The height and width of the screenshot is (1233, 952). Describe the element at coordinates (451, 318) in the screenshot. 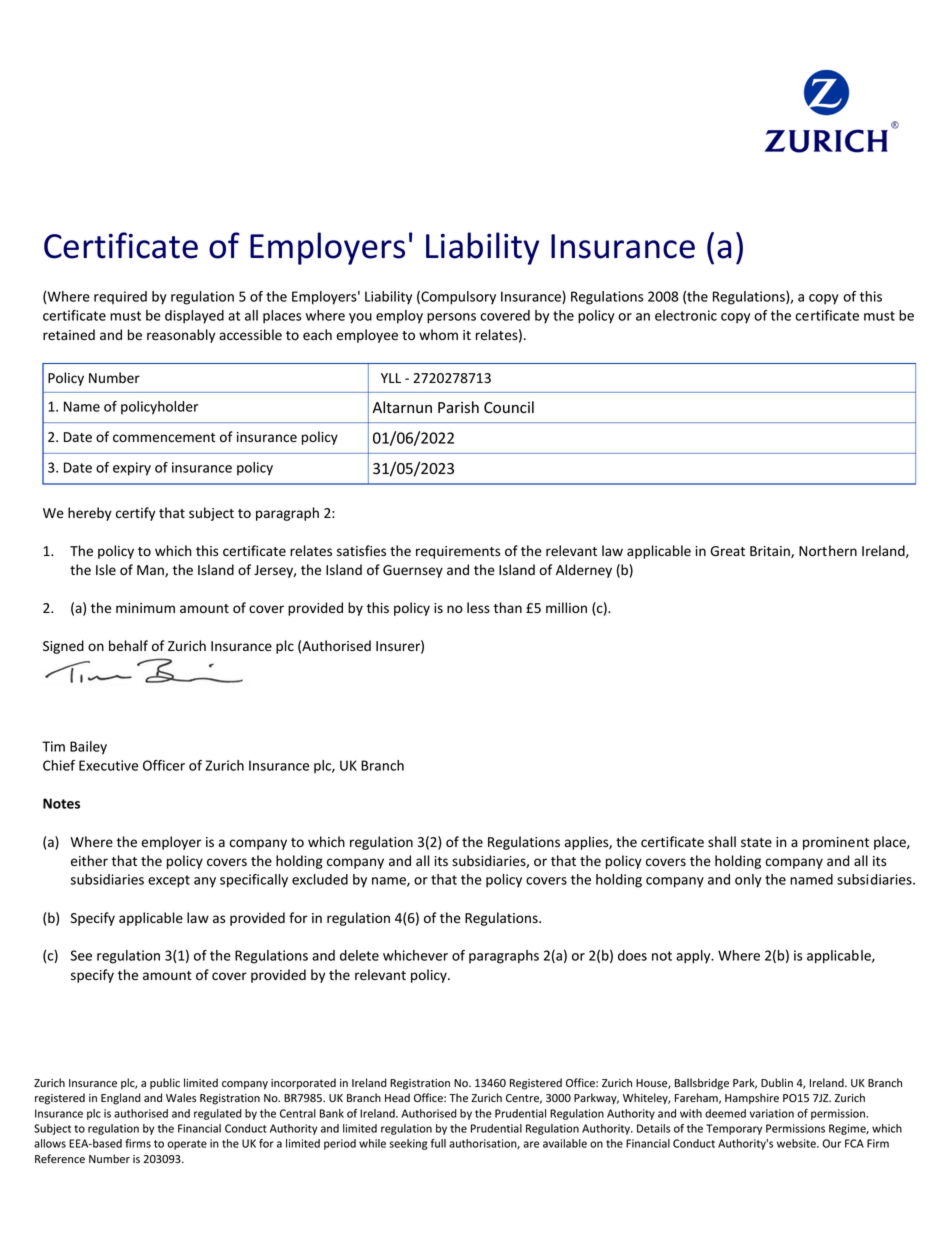

I see `persons` at that location.
